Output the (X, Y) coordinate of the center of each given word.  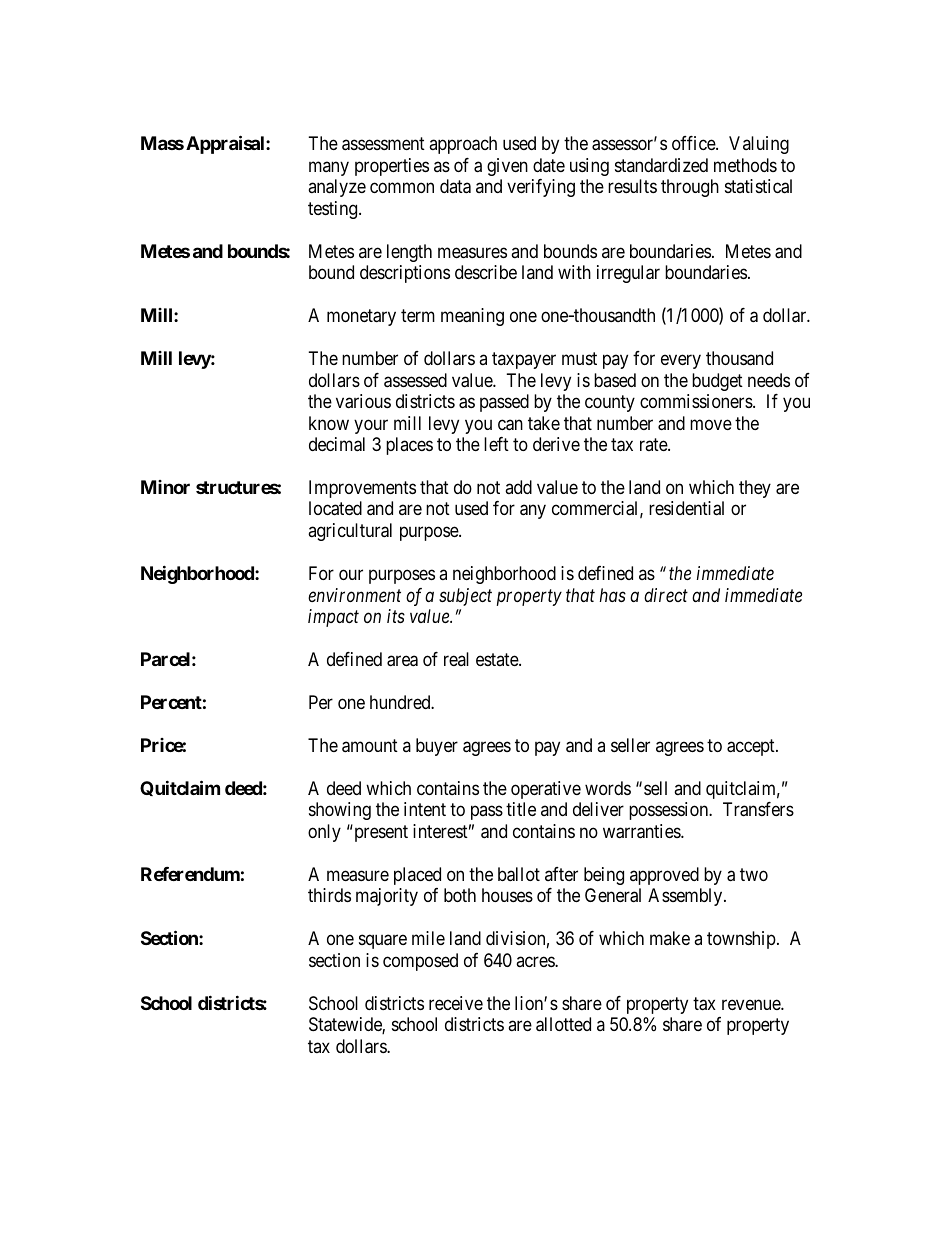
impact (333, 618)
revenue (752, 1004)
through (690, 188)
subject (465, 597)
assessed (415, 380)
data (455, 186)
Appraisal (226, 144)
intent (425, 809)
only (324, 833)
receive (456, 1003)
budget (717, 382)
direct (666, 595)
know (329, 423)
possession (670, 811)
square (383, 942)
